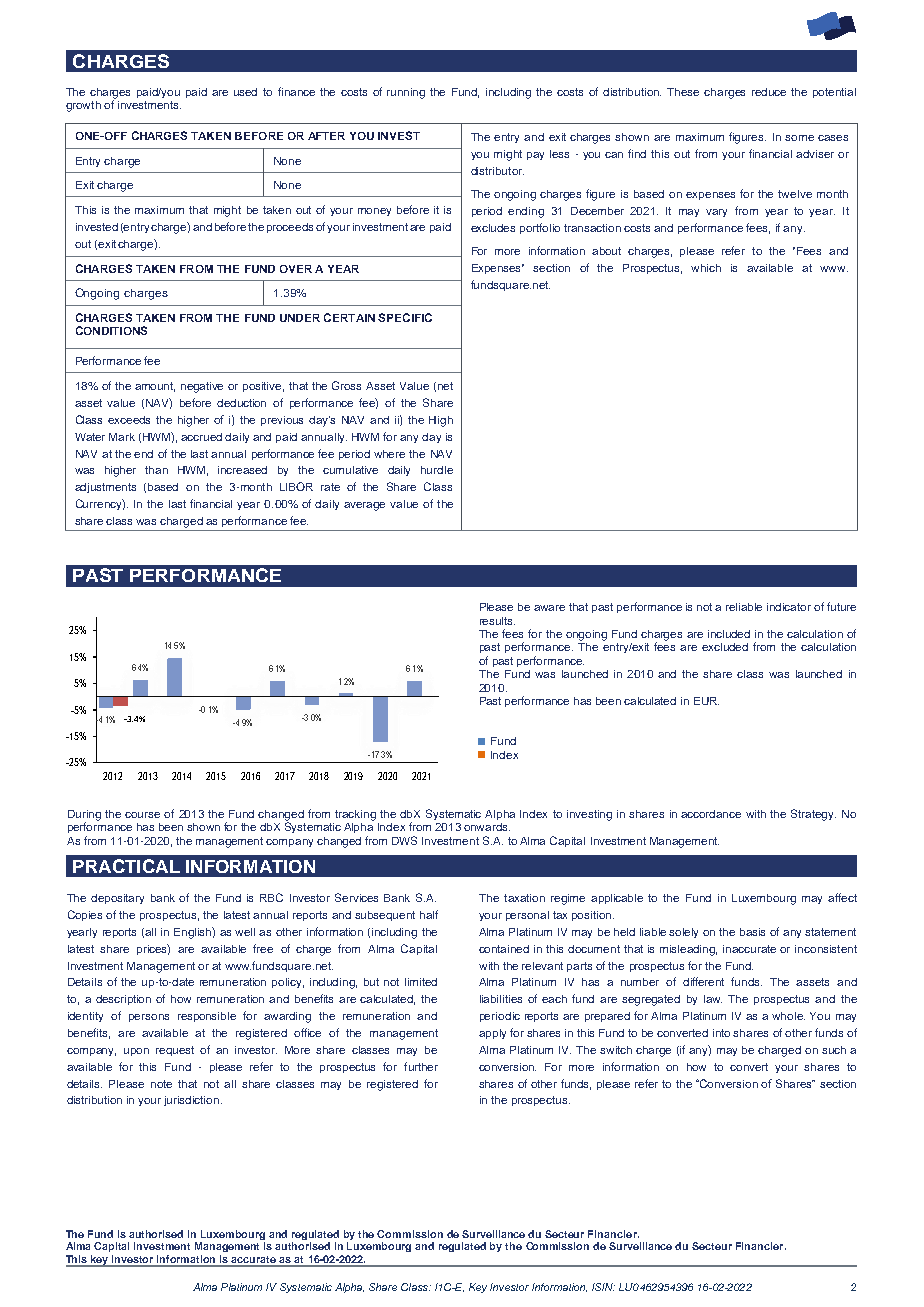 The image size is (924, 1307). What do you see at coordinates (126, 866) in the screenshot?
I see `PRACTICAL` at bounding box center [126, 866].
